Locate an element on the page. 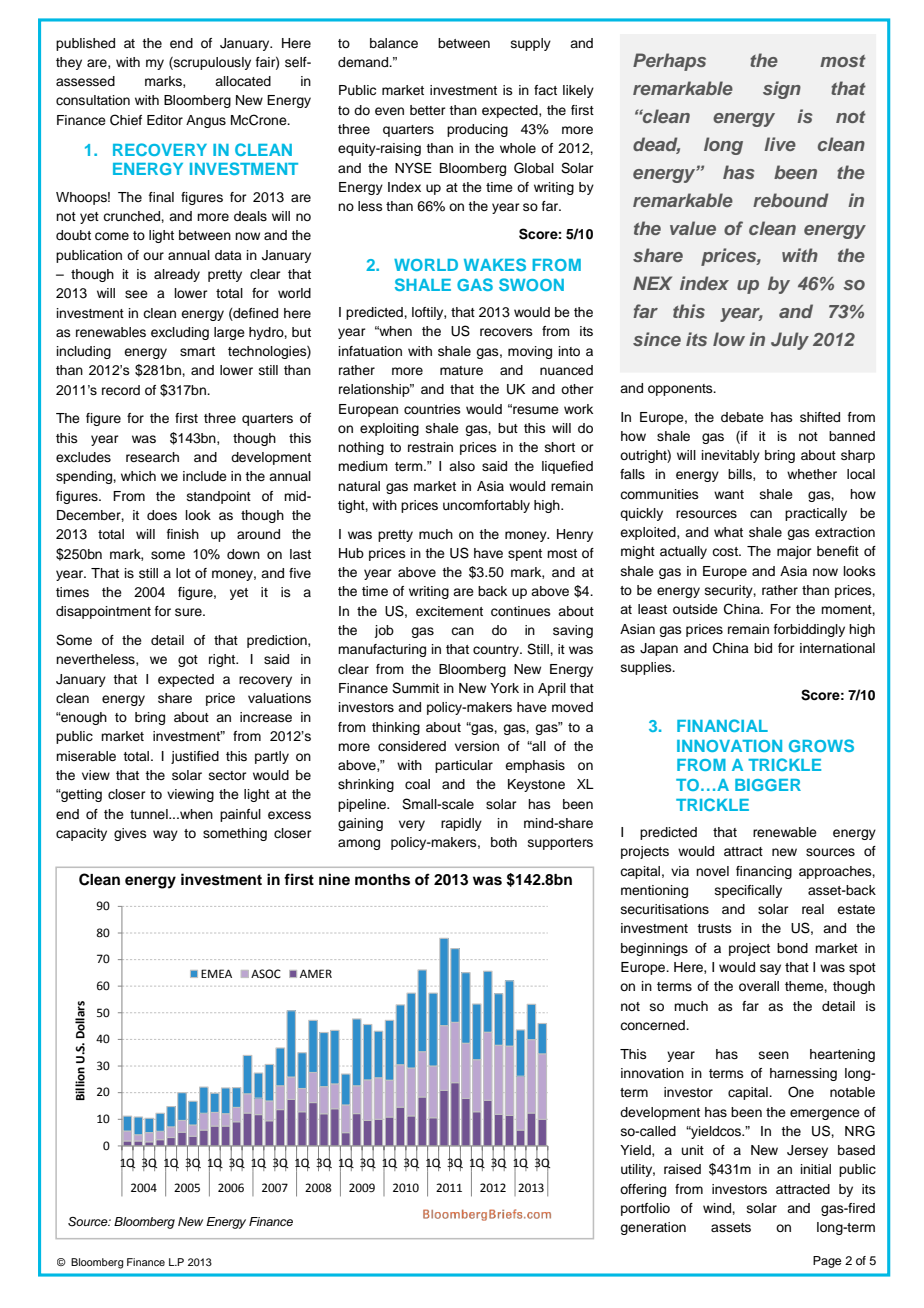 The height and width of the document is (1308, 924). international is located at coordinates (837, 648).
